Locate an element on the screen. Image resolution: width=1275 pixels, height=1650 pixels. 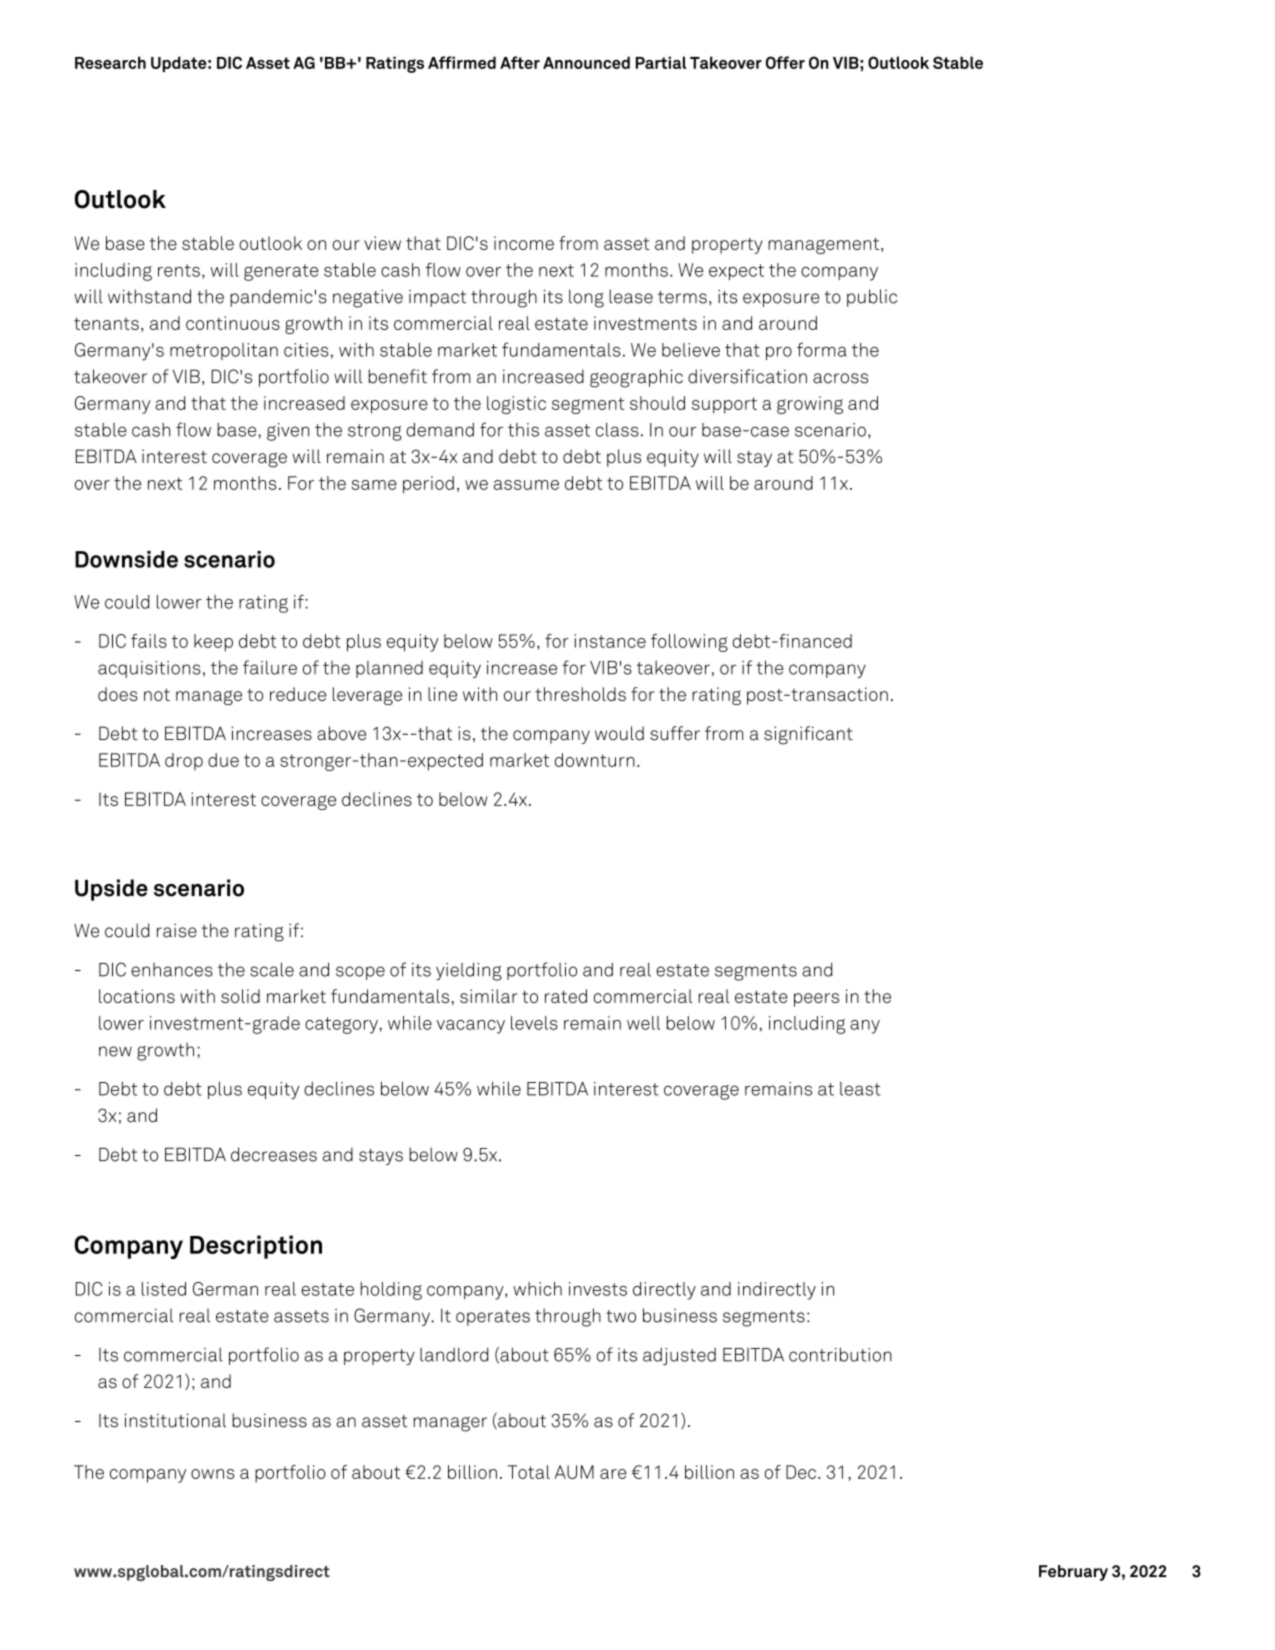
institutional is located at coordinates (175, 1420).
